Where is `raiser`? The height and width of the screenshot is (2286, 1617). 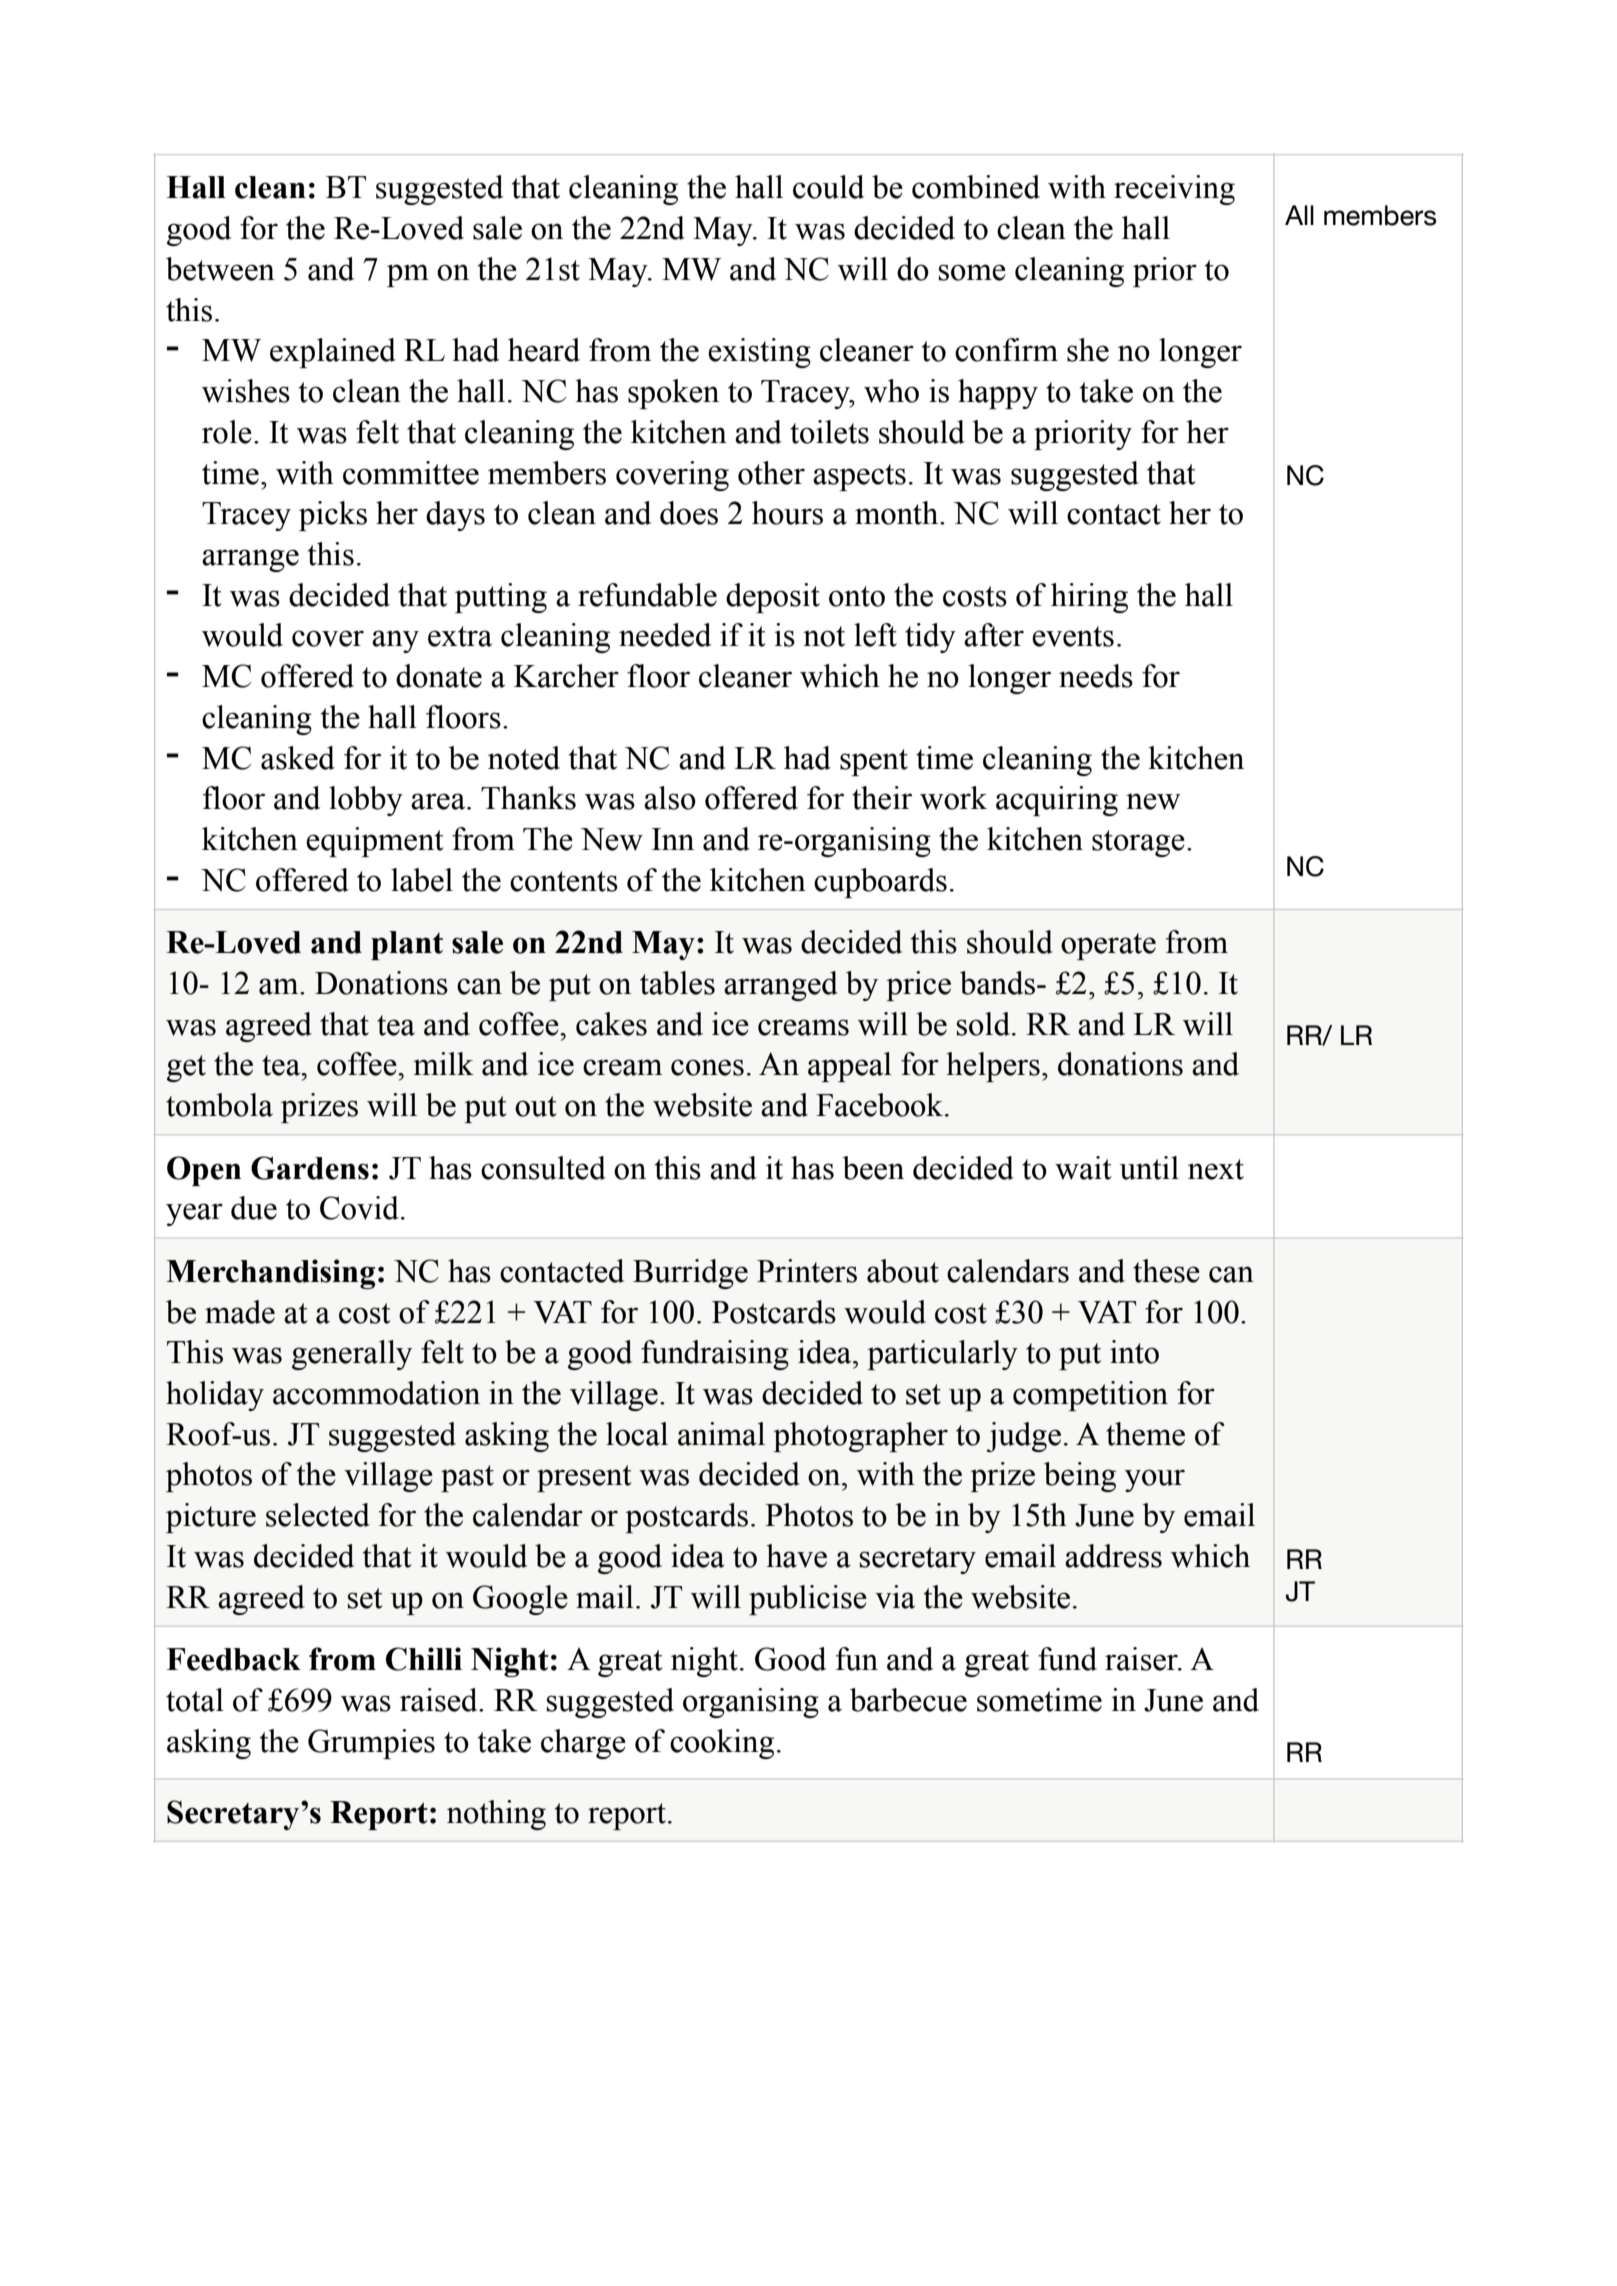
raiser is located at coordinates (1142, 1659).
